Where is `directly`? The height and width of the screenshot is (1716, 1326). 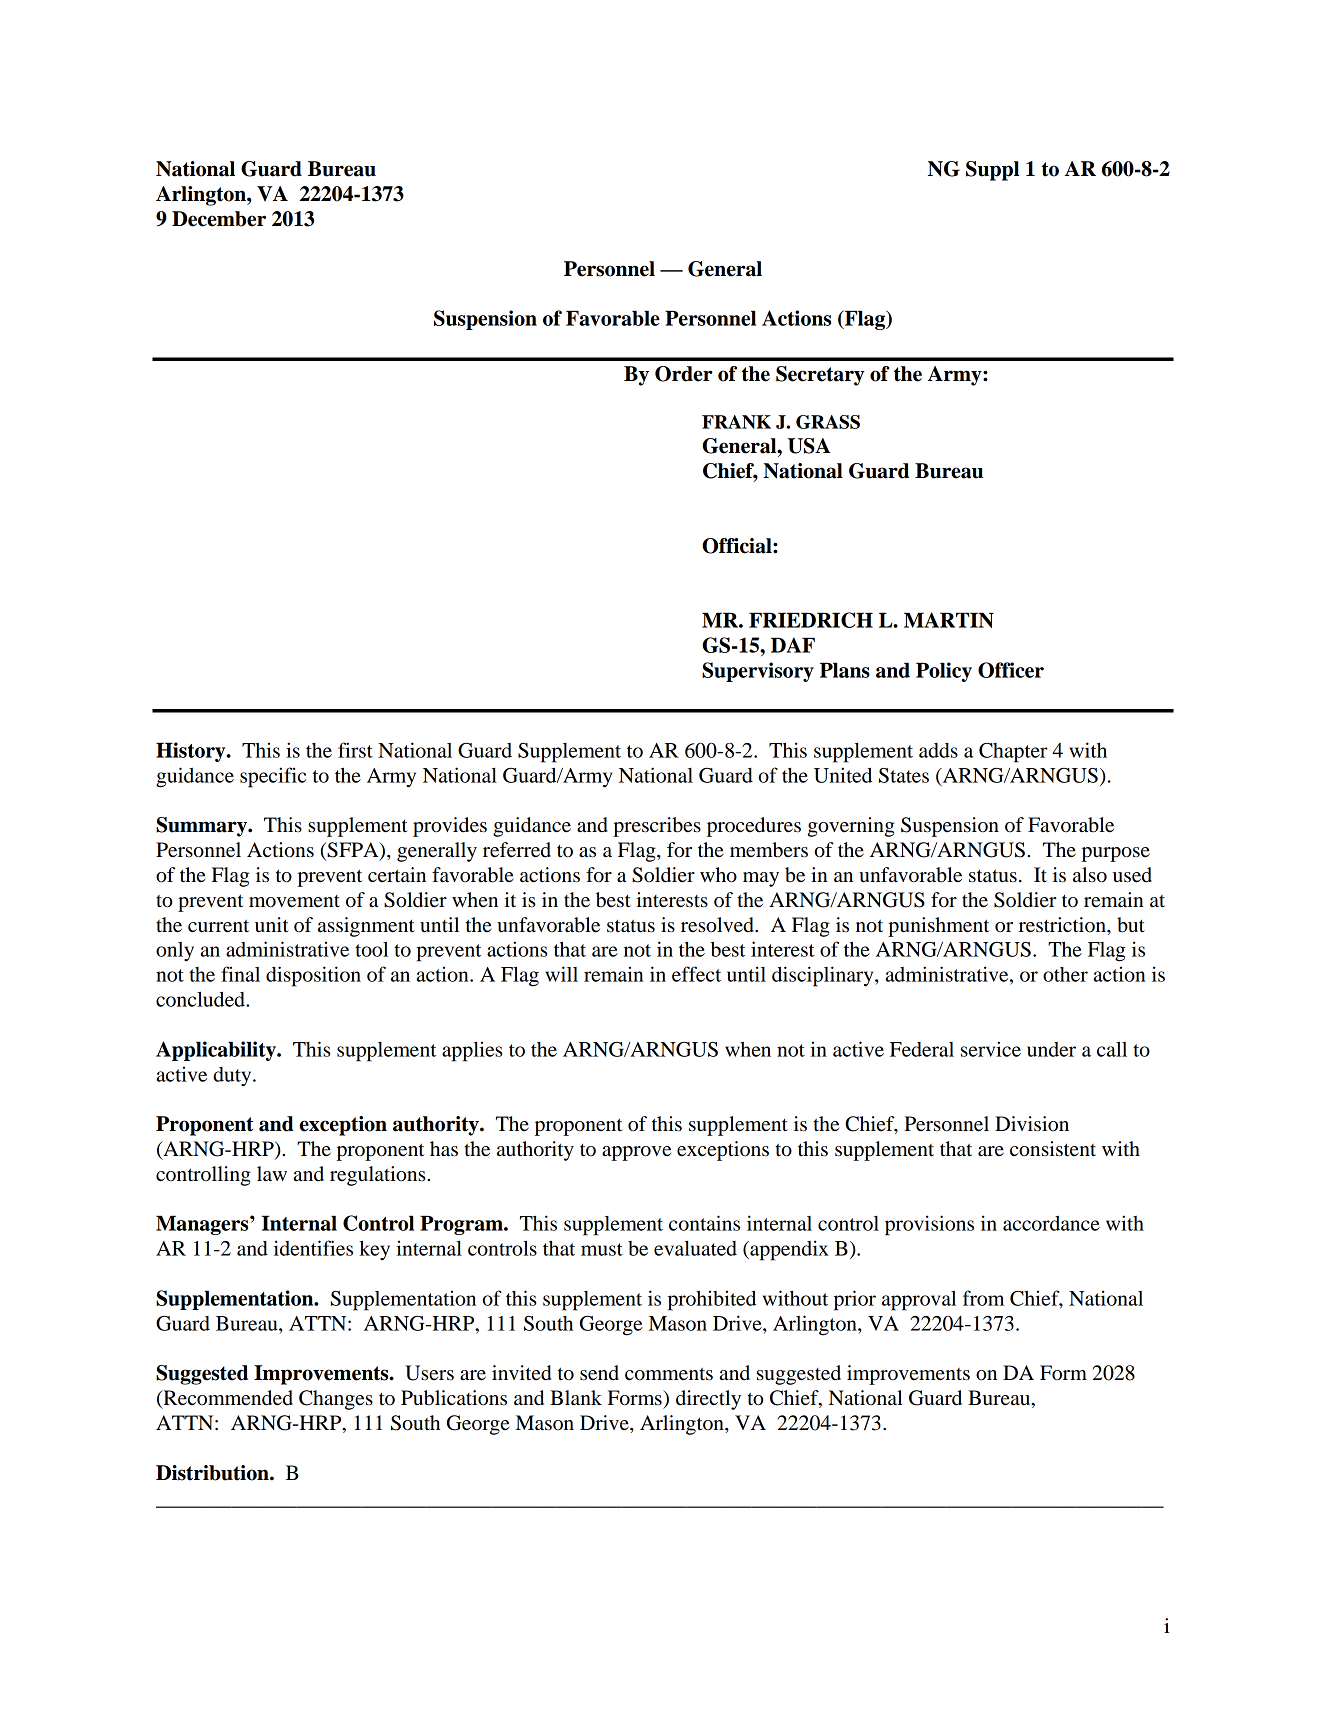
directly is located at coordinates (708, 1400).
